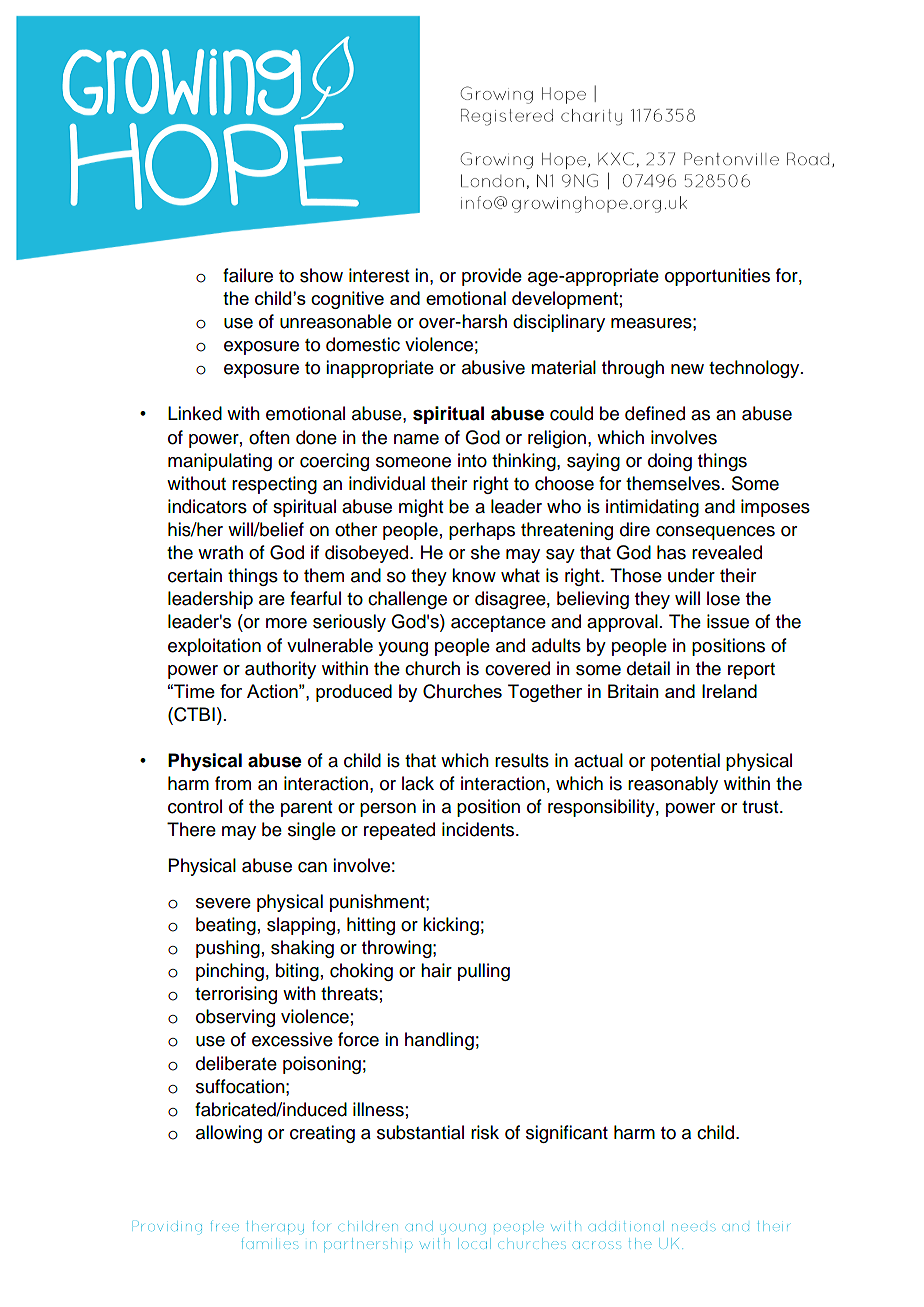 This page has height=1307, width=924. I want to click on provide, so click(492, 277).
